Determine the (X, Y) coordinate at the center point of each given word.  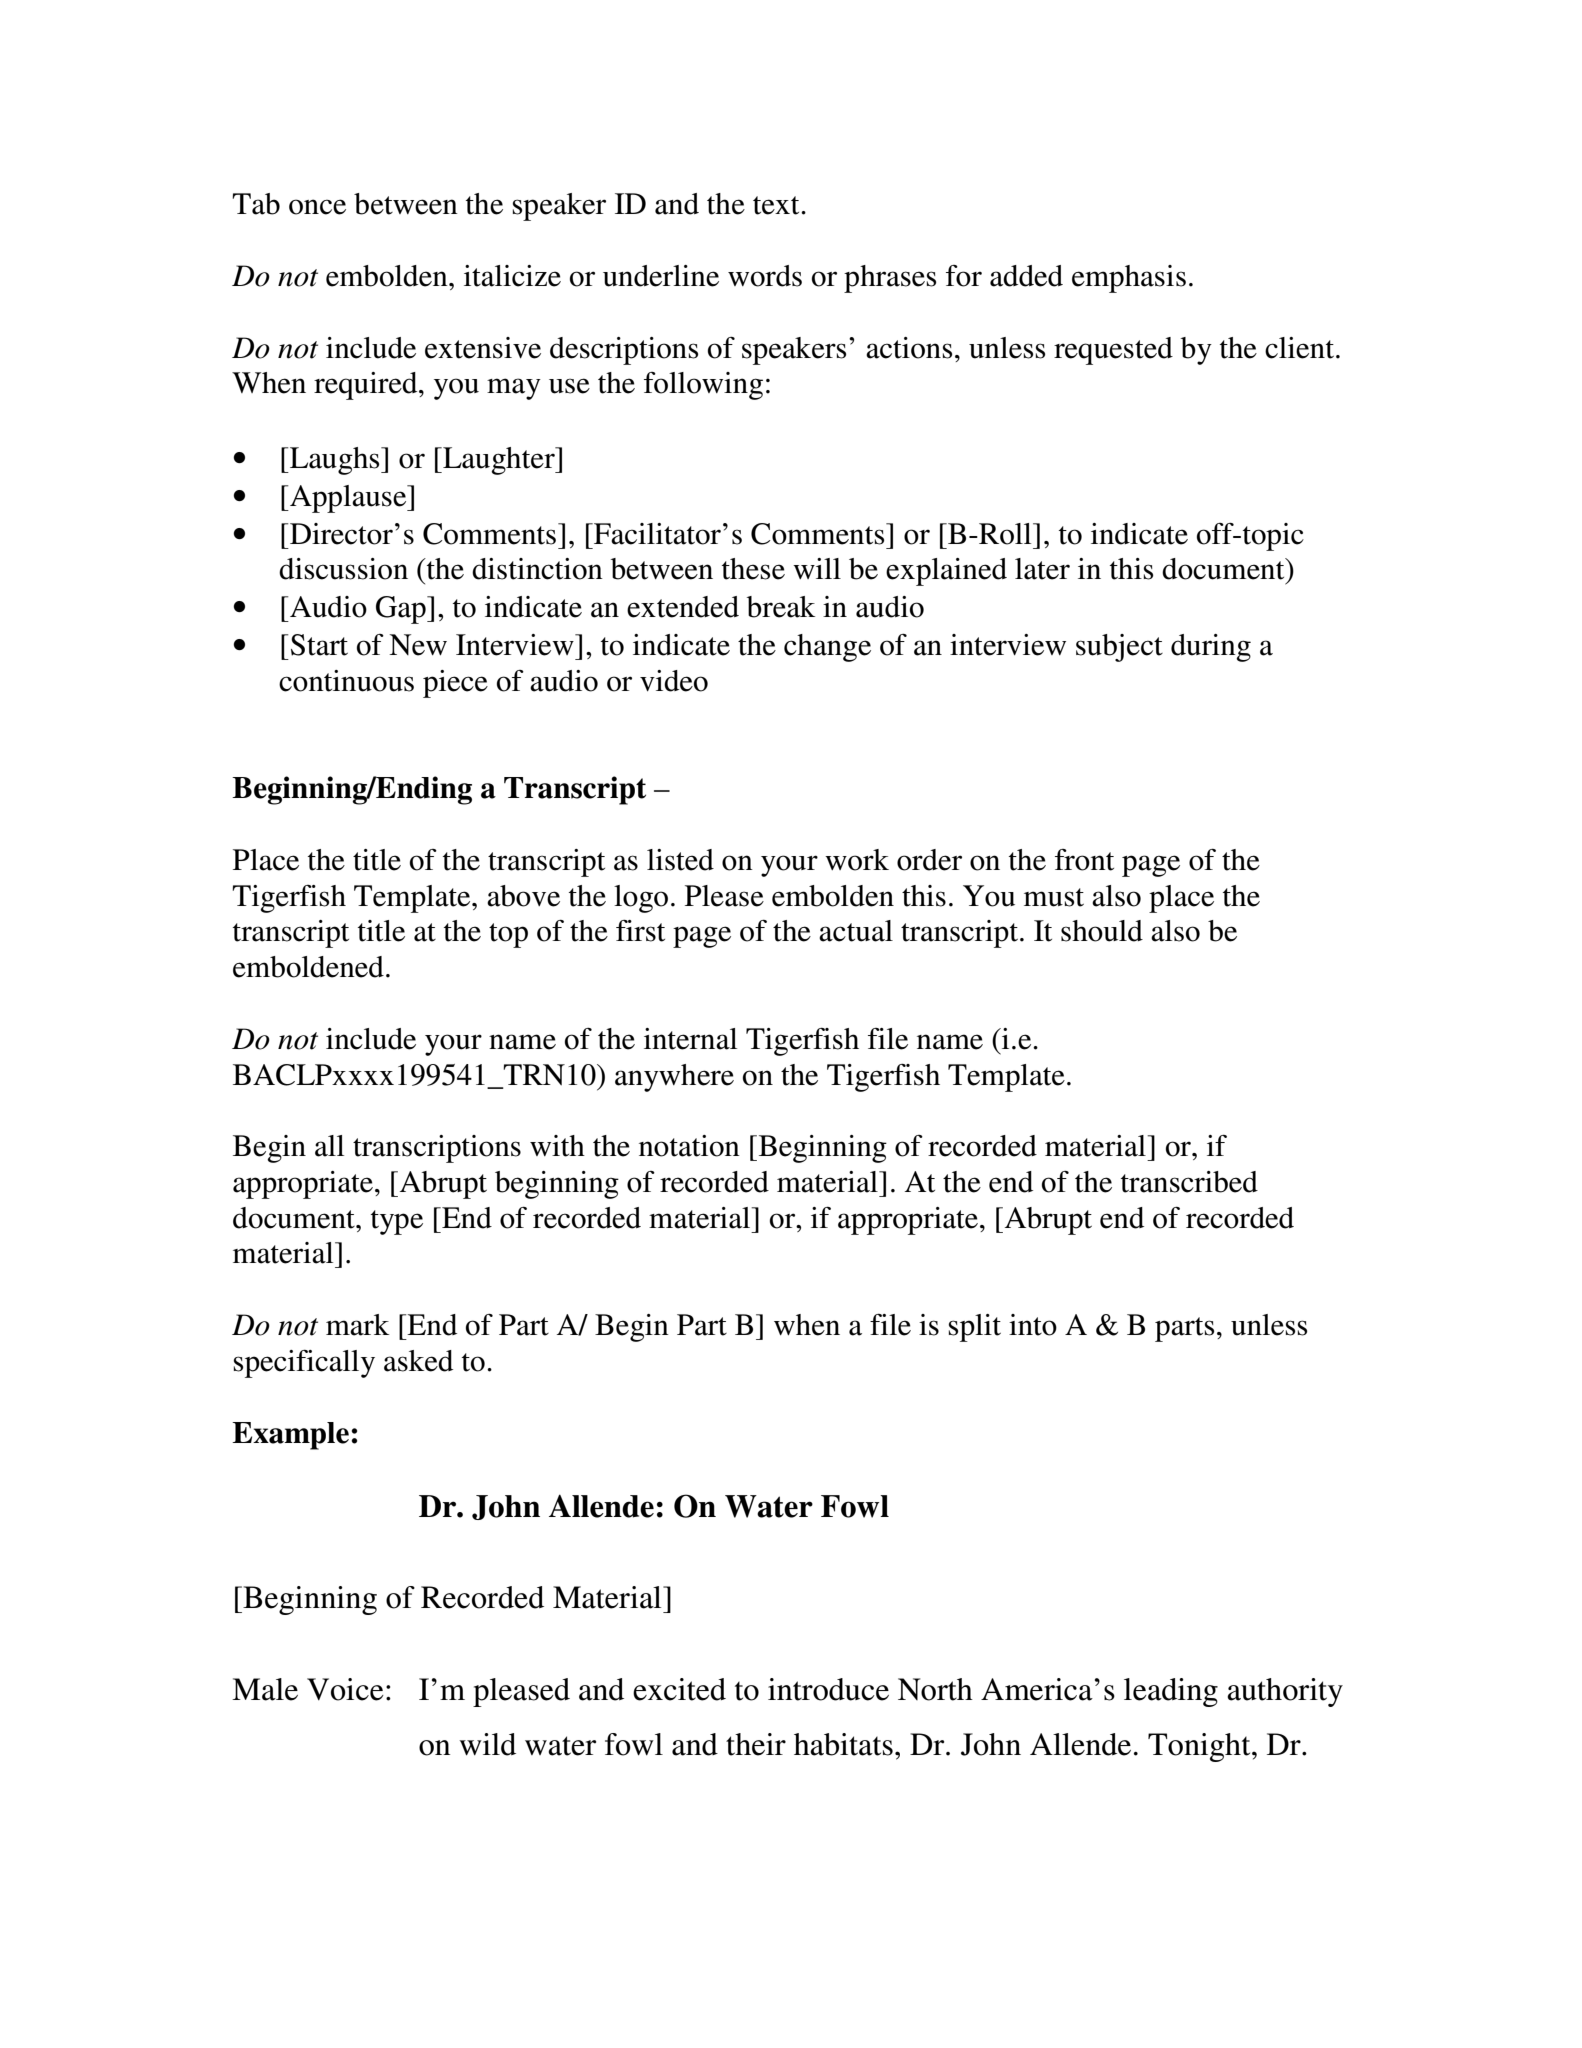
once (317, 207)
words (765, 276)
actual (856, 931)
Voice (345, 1689)
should (1102, 931)
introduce (828, 1689)
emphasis (1129, 279)
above (523, 896)
